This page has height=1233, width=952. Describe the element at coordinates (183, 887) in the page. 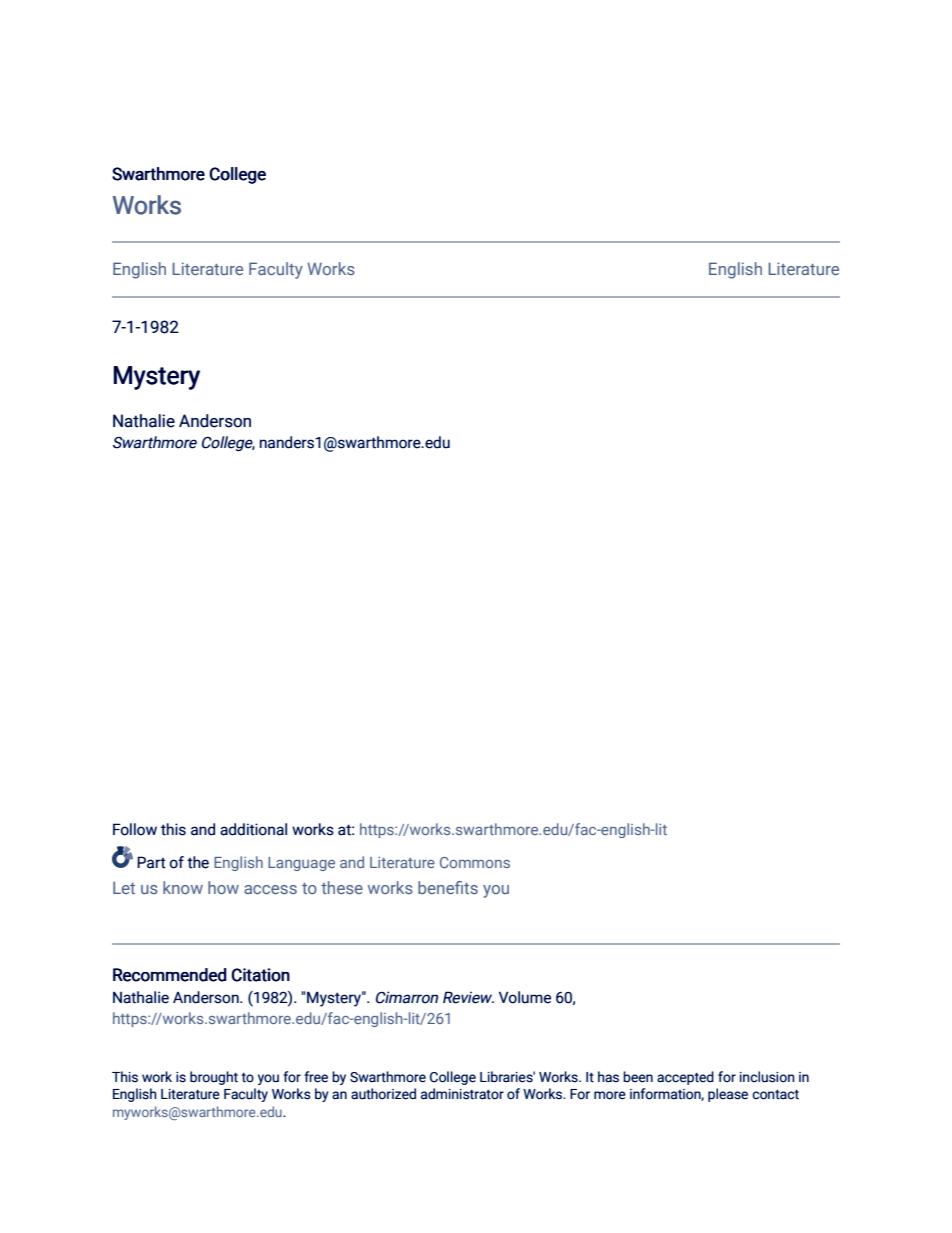

I see `know` at that location.
